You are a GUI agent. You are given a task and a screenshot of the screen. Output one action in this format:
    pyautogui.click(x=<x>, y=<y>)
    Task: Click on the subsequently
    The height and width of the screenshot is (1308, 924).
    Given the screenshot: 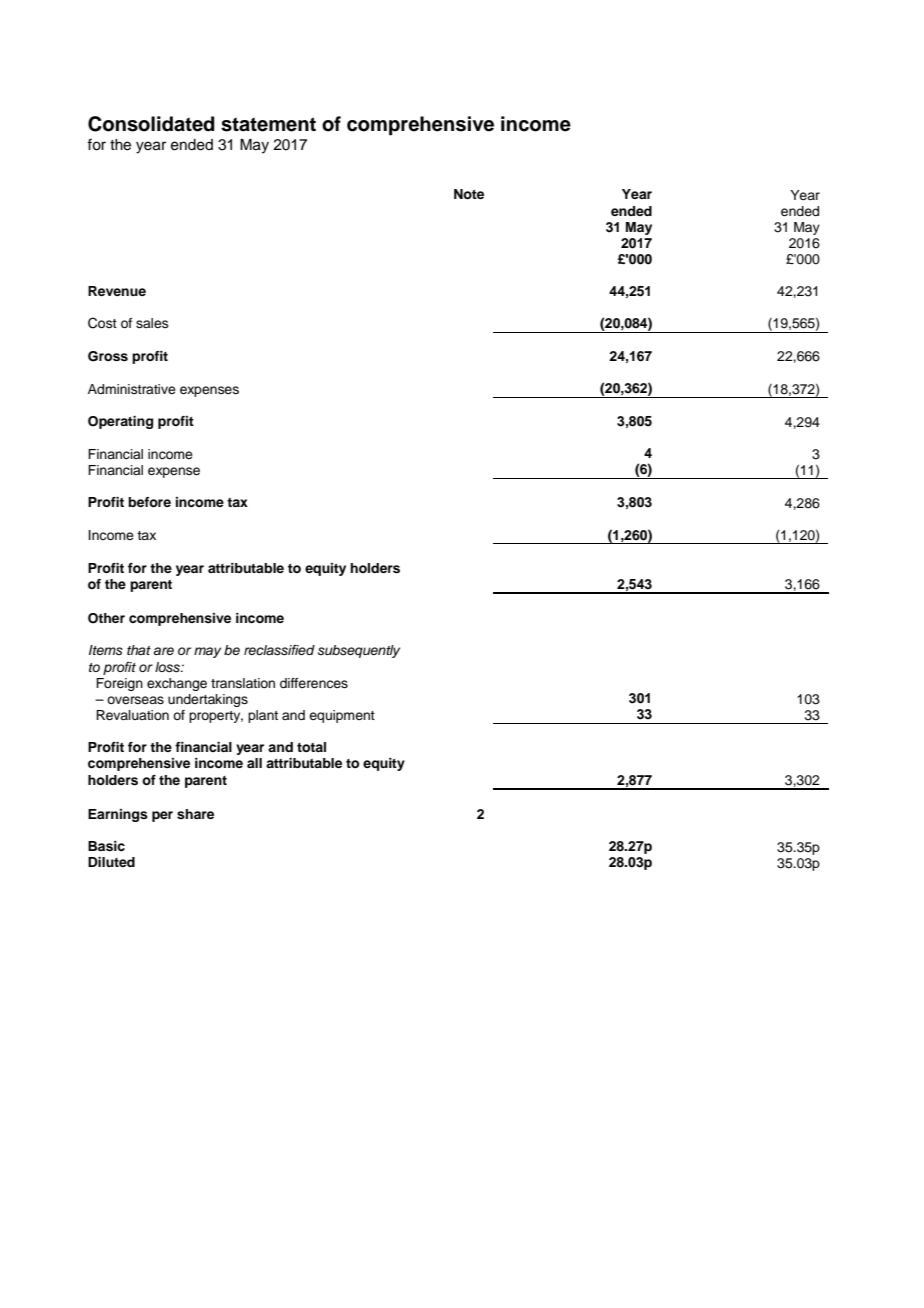 What is the action you would take?
    pyautogui.click(x=359, y=651)
